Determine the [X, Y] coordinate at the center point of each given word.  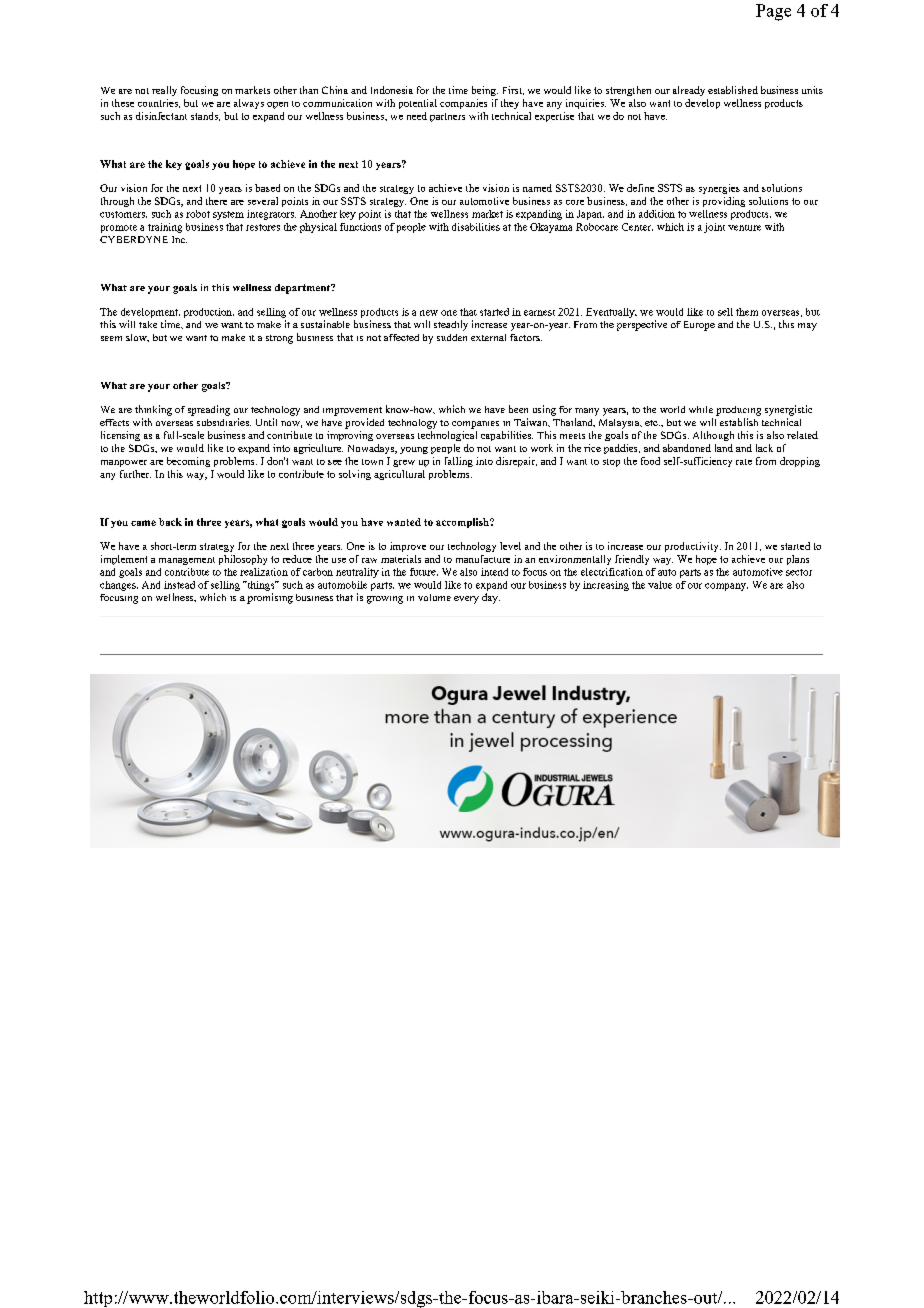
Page [773, 12]
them [747, 312]
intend [494, 572]
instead [179, 585]
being [485, 91]
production [209, 313]
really [164, 91]
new [429, 313]
